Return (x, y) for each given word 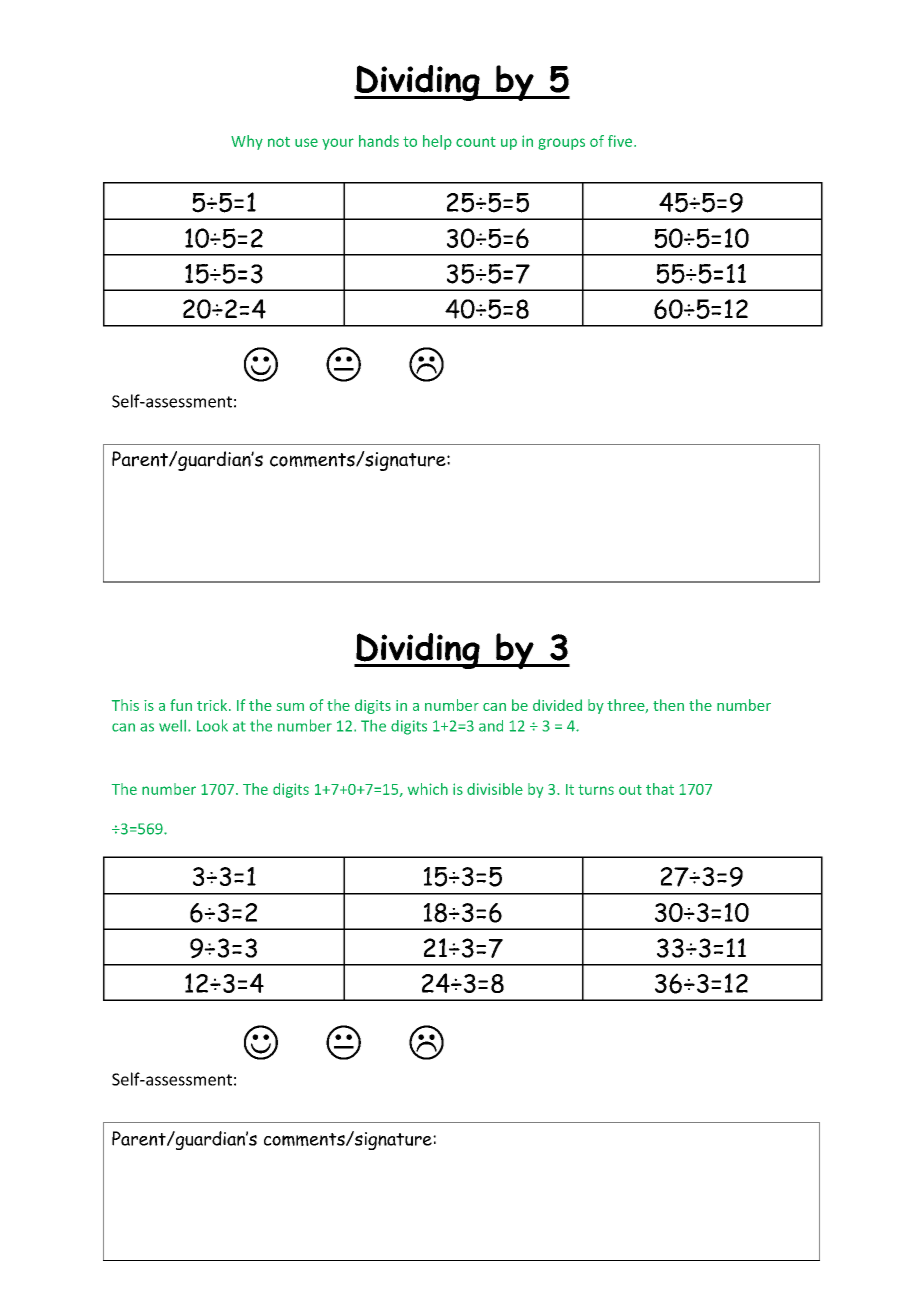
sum (290, 707)
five (621, 141)
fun (181, 705)
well (172, 726)
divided (557, 705)
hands (379, 141)
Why (247, 142)
